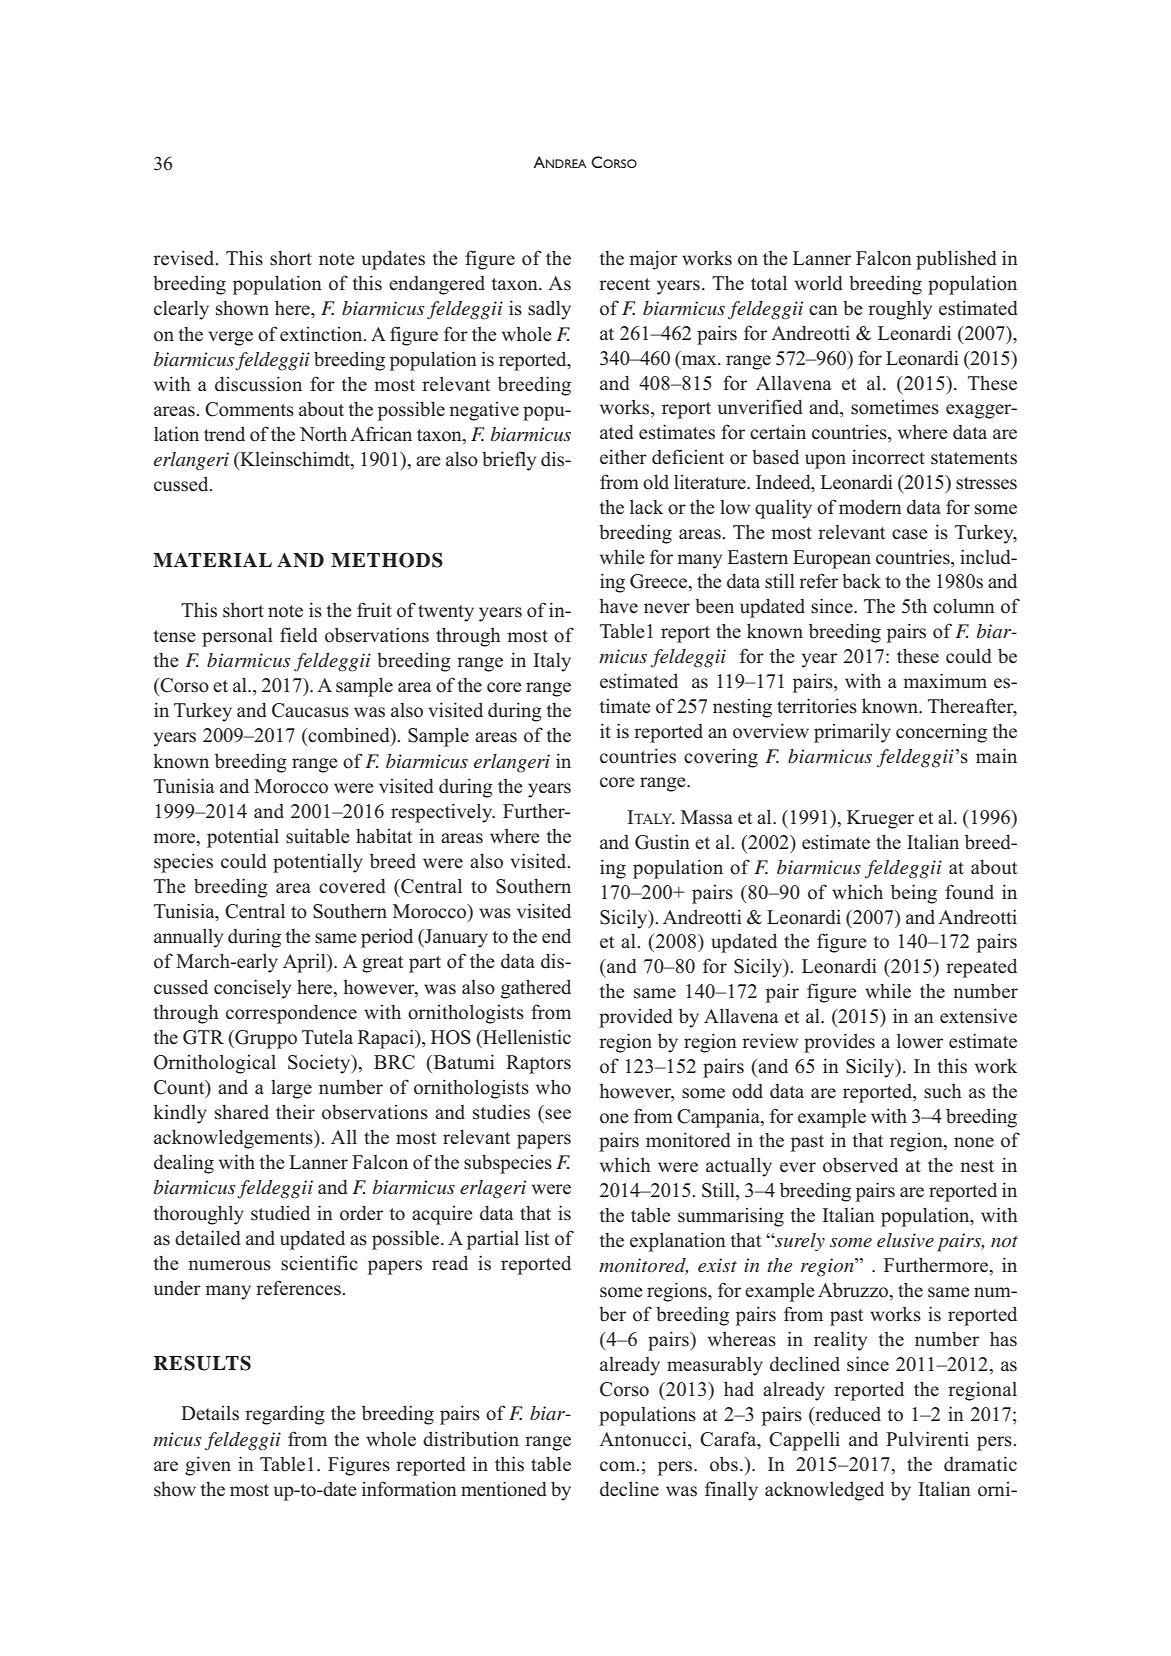 The width and height of the page is (1171, 1656). I want to click on extinction, so click(322, 334).
